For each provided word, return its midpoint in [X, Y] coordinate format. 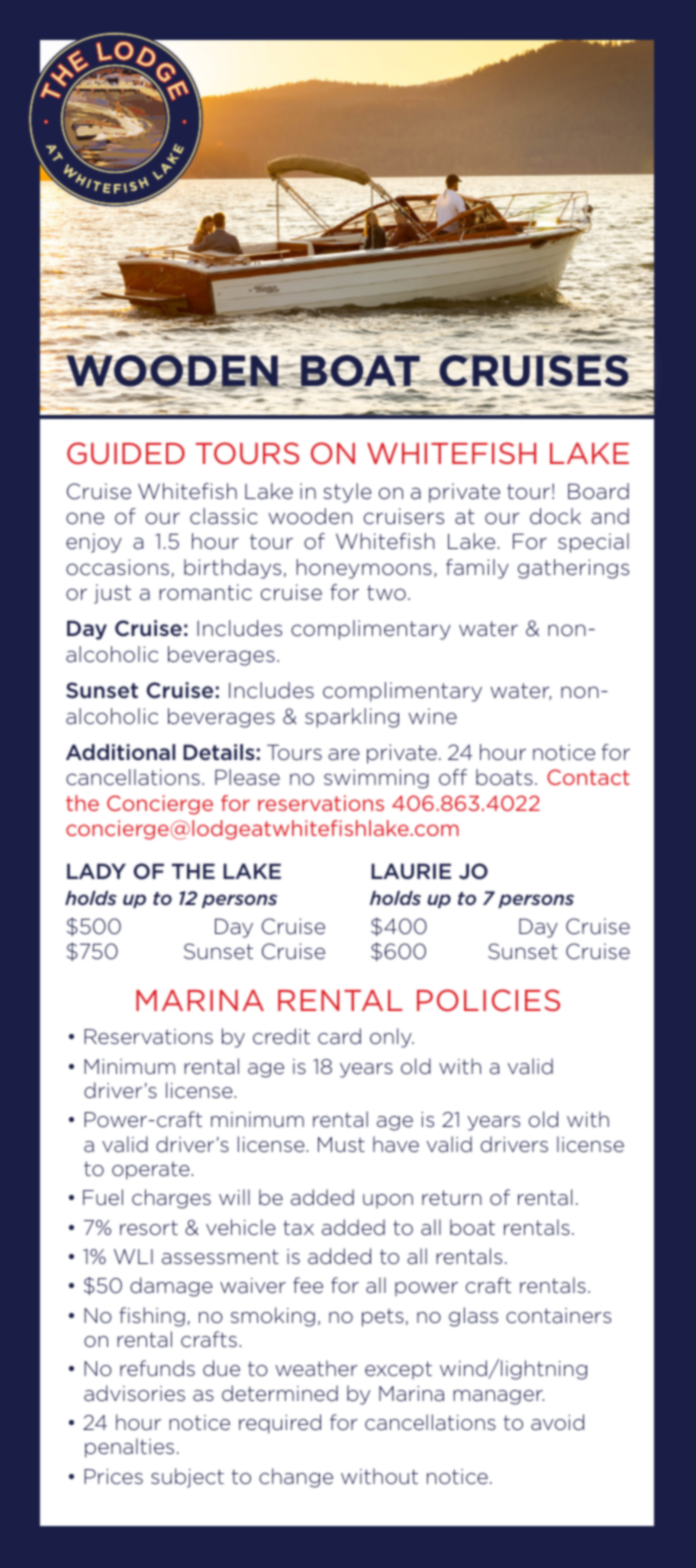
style [347, 493]
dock [555, 516]
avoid [557, 1422]
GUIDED [126, 453]
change [296, 1478]
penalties [129, 1448]
